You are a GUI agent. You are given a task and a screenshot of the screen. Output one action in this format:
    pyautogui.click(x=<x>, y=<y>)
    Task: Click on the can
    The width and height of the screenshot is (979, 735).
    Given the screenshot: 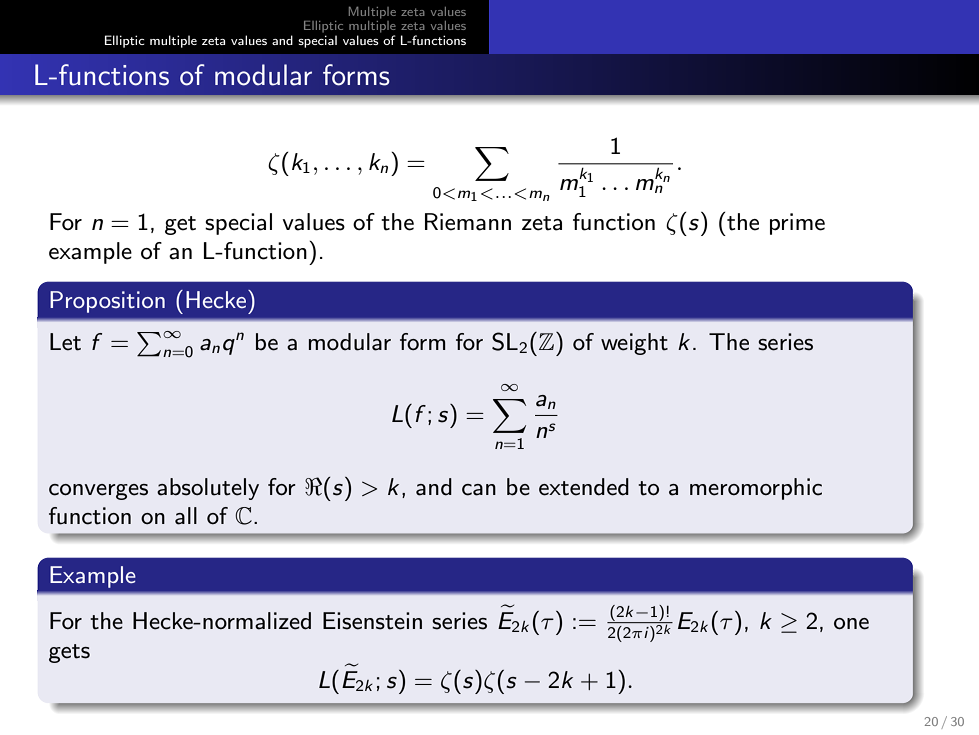 What is the action you would take?
    pyautogui.click(x=479, y=490)
